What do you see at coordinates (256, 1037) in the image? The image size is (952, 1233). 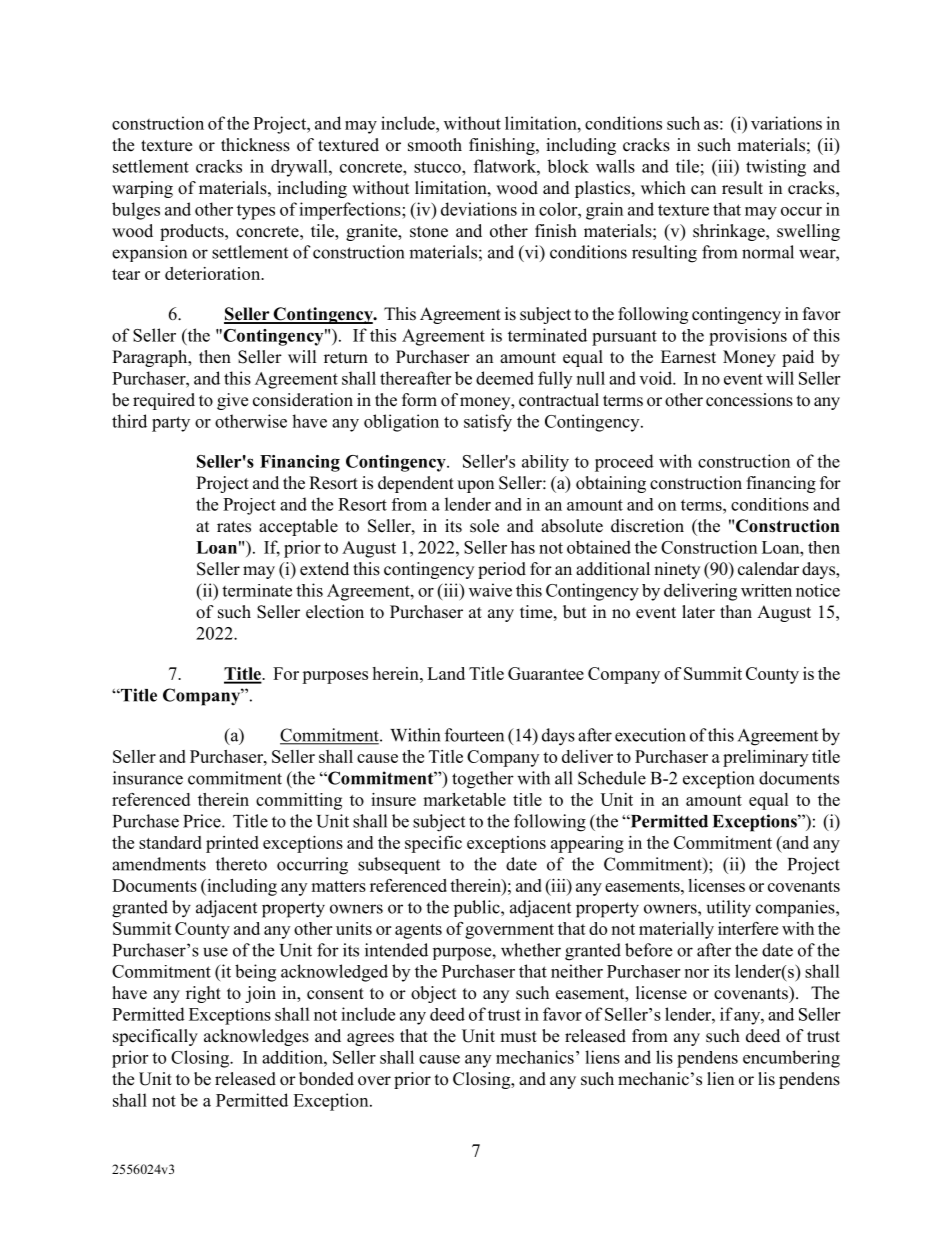 I see `acknowledges` at bounding box center [256, 1037].
